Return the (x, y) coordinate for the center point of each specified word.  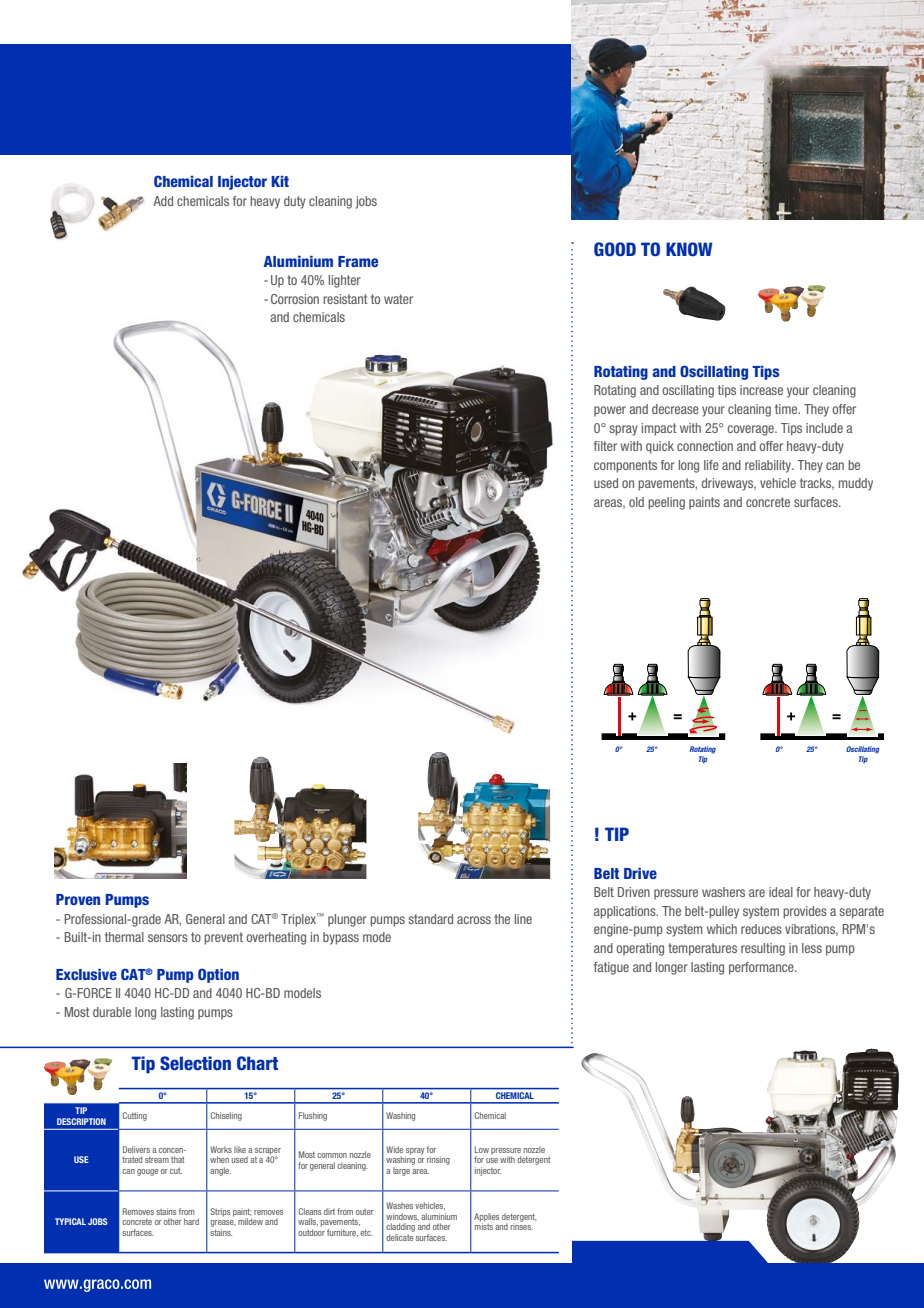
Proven (78, 899)
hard (191, 1221)
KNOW (689, 249)
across (474, 920)
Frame (358, 261)
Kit (280, 181)
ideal (781, 892)
